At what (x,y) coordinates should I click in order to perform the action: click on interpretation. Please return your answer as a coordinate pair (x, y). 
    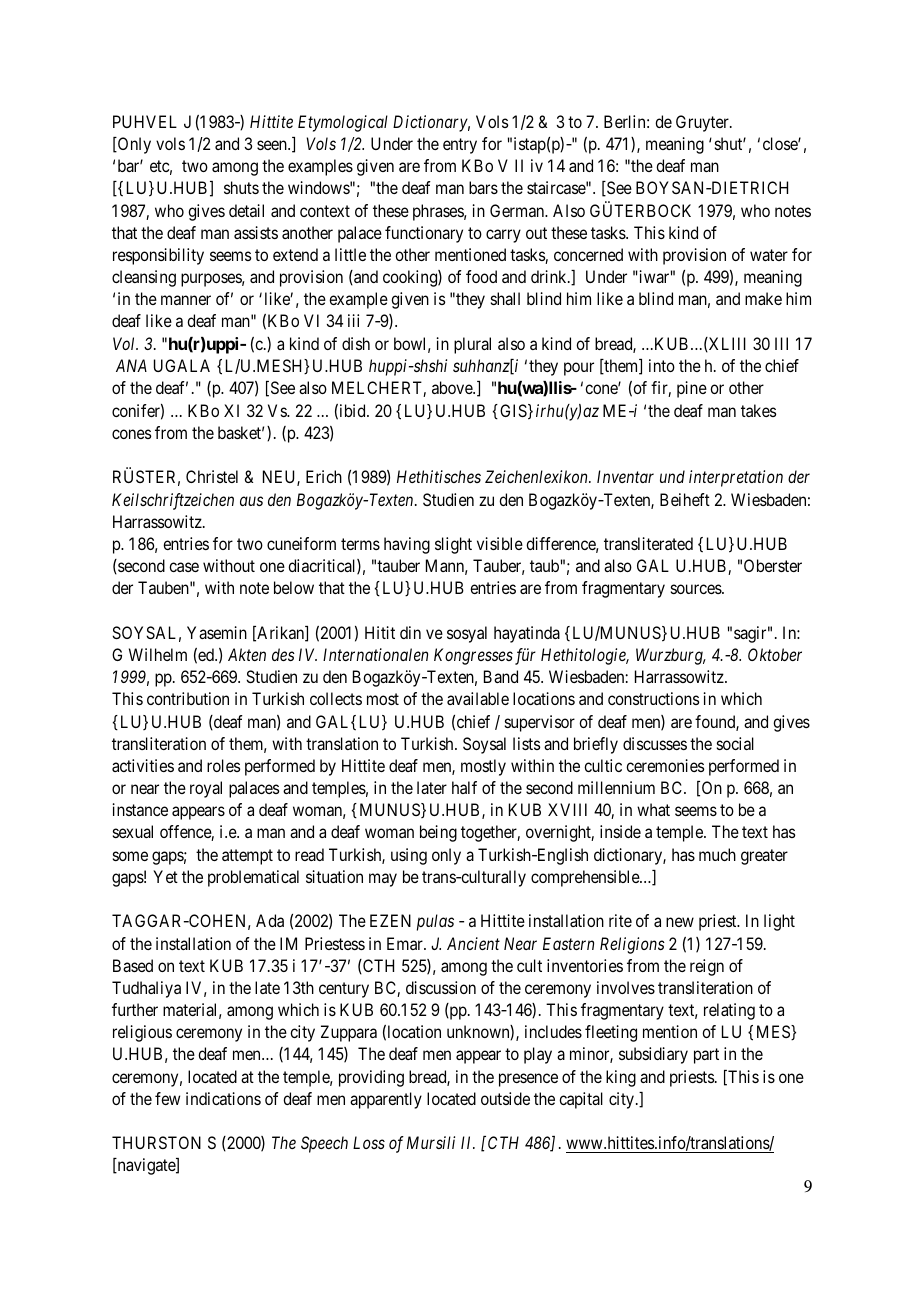
    Looking at the image, I should click on (736, 478).
